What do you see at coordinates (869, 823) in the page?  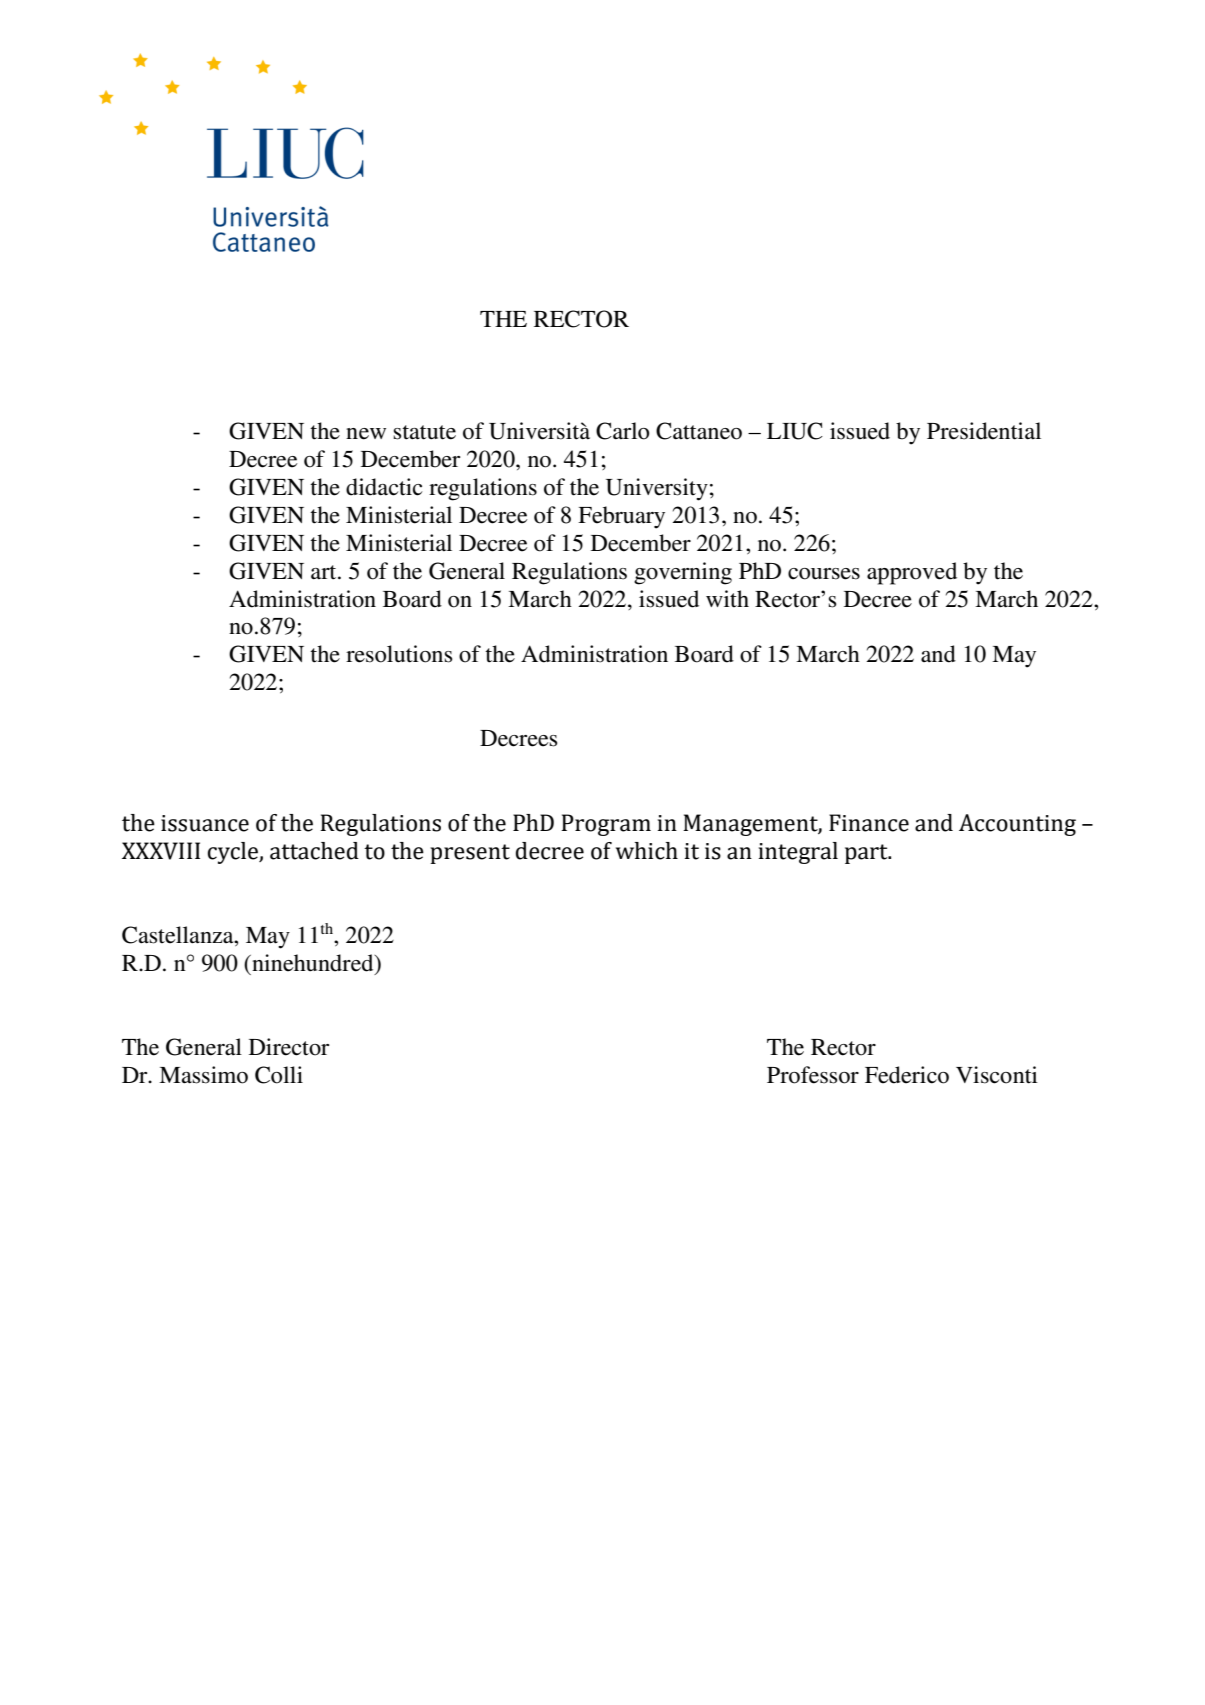 I see `Finance` at bounding box center [869, 823].
